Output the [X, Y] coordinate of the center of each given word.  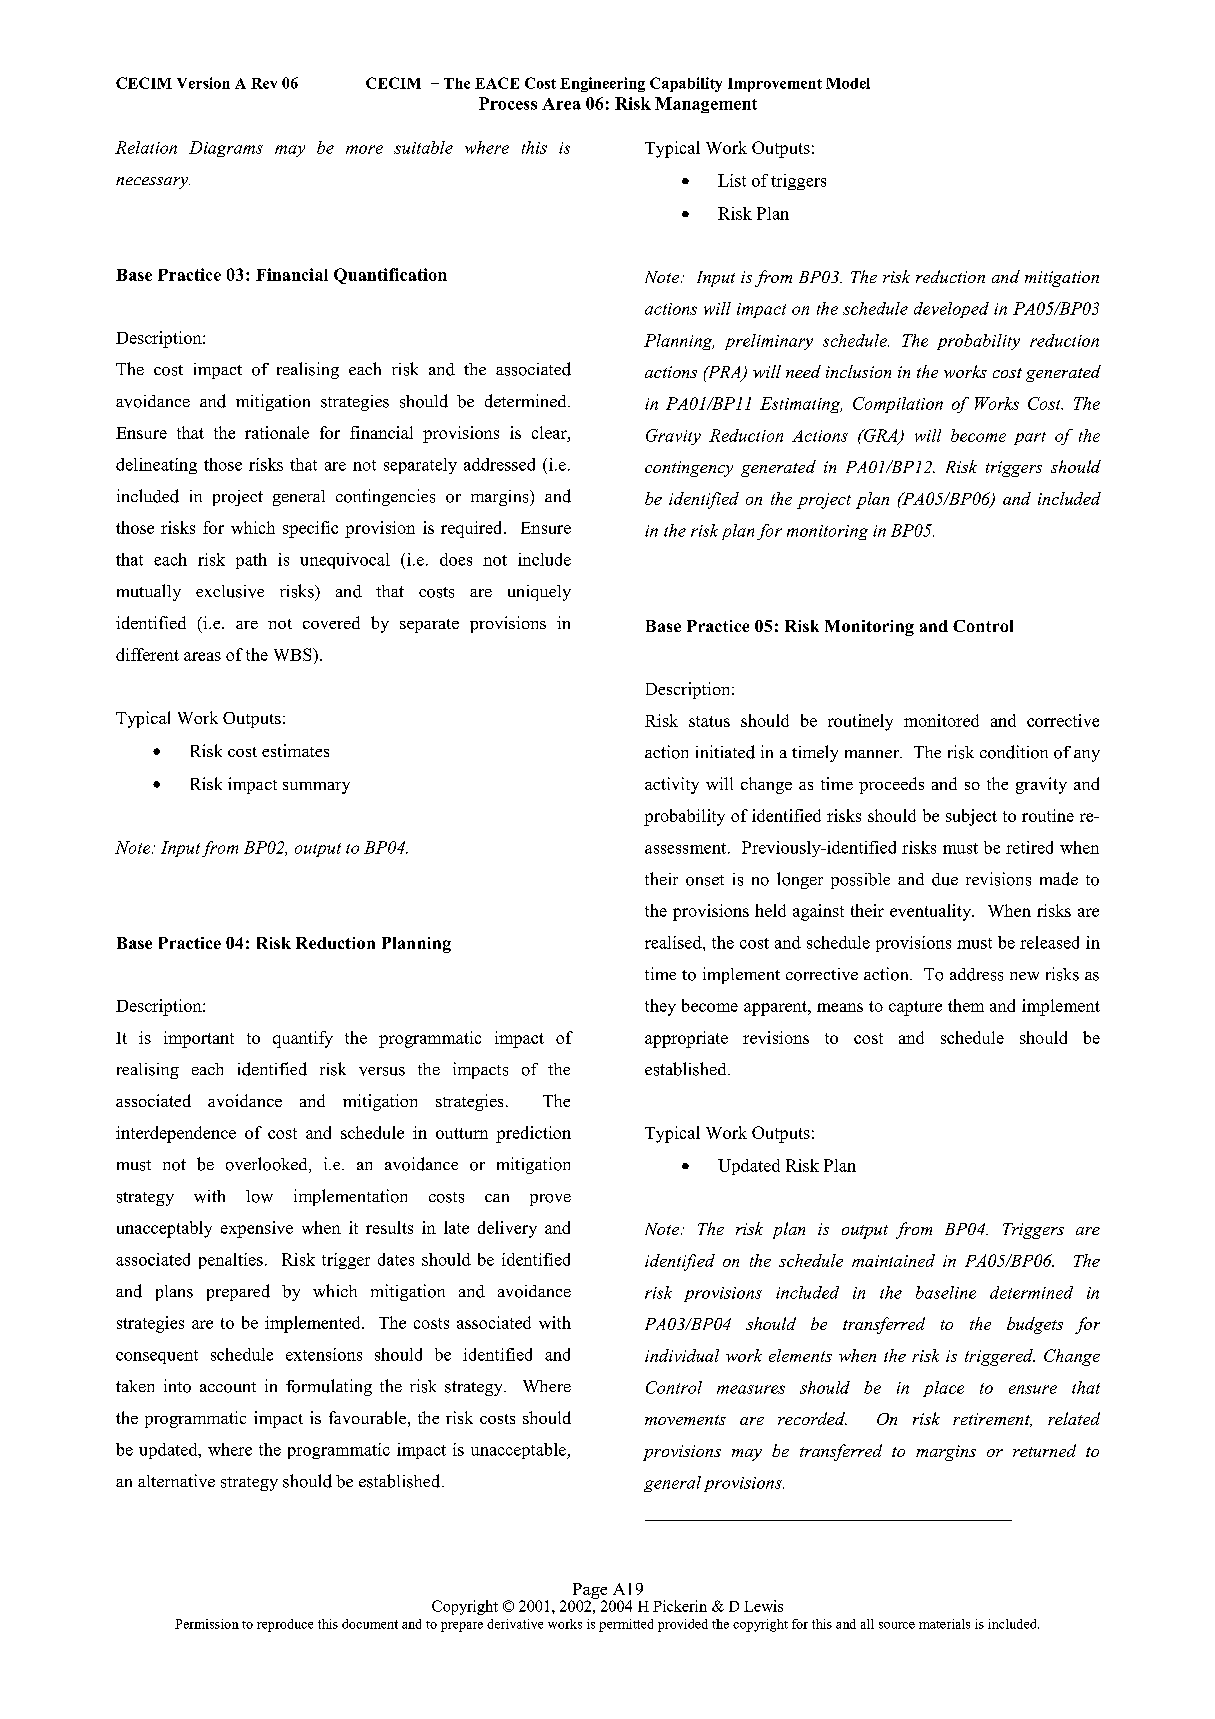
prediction [533, 1134]
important [199, 1039]
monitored [941, 720]
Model [848, 83]
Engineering [602, 84]
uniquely [539, 593]
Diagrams [226, 149]
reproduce [285, 1625]
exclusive [230, 591]
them [966, 1005]
